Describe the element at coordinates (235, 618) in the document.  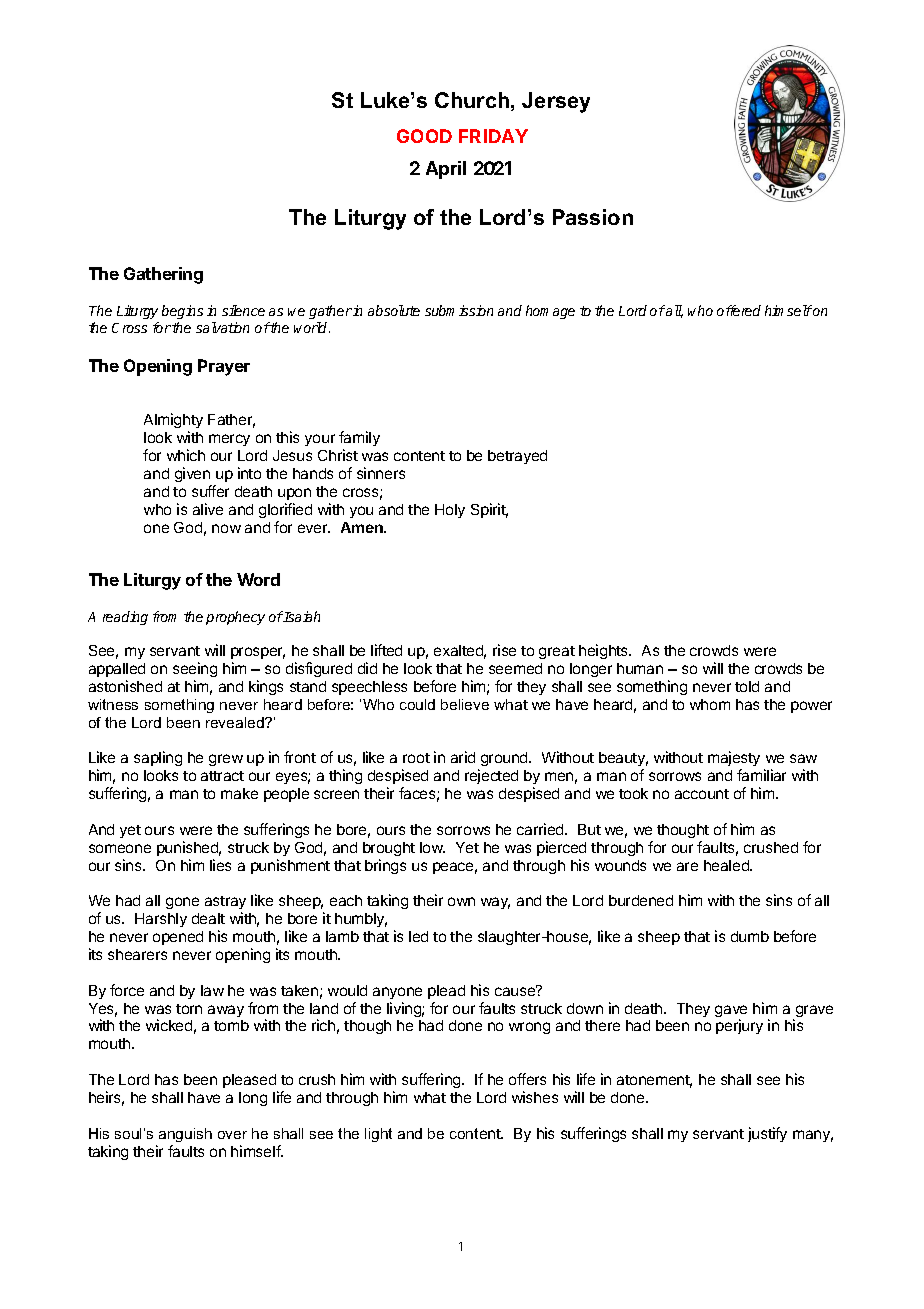
I see `prophecy` at that location.
